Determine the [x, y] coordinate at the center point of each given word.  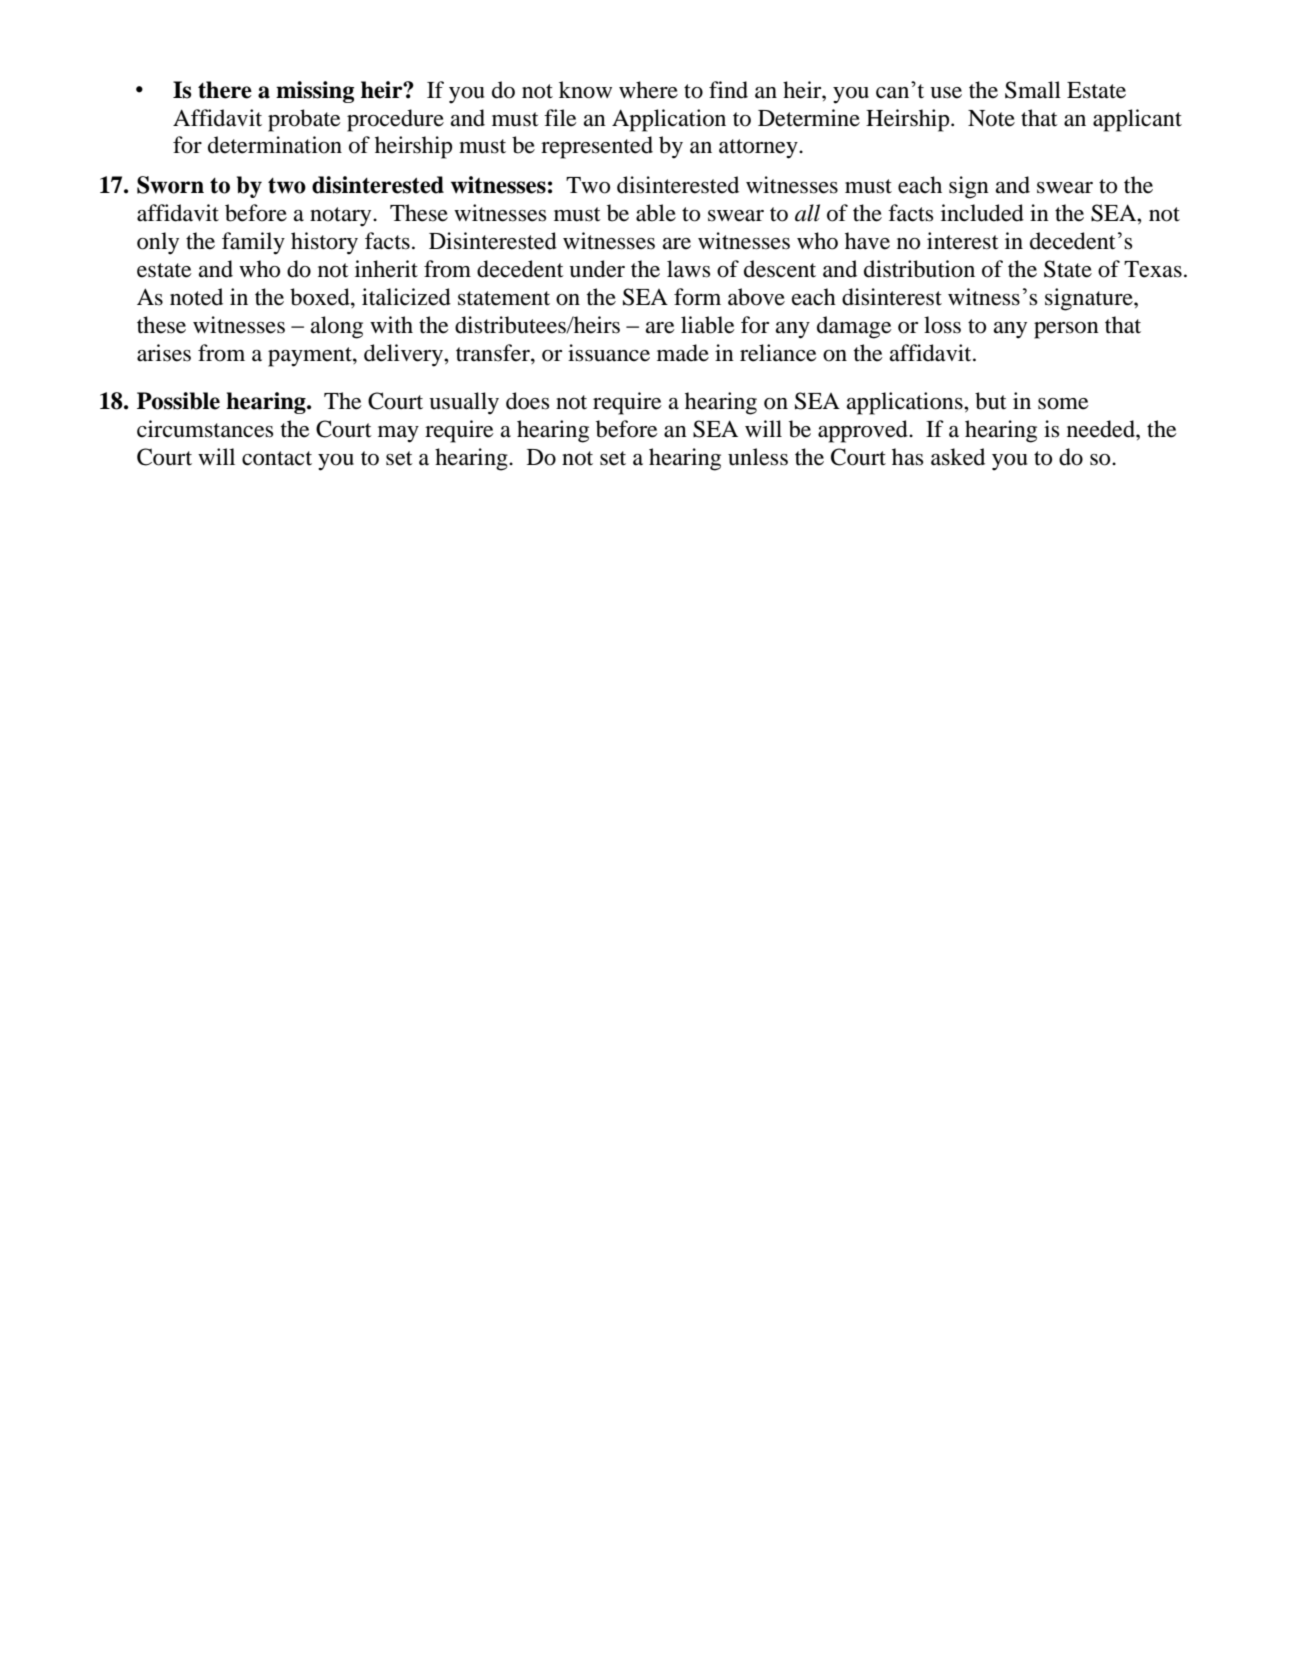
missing [315, 92]
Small [1033, 90]
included [982, 213]
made [683, 353]
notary [342, 217]
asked [958, 457]
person [1066, 330]
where [648, 90]
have [867, 241]
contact [277, 458]
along [337, 327]
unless [758, 457]
